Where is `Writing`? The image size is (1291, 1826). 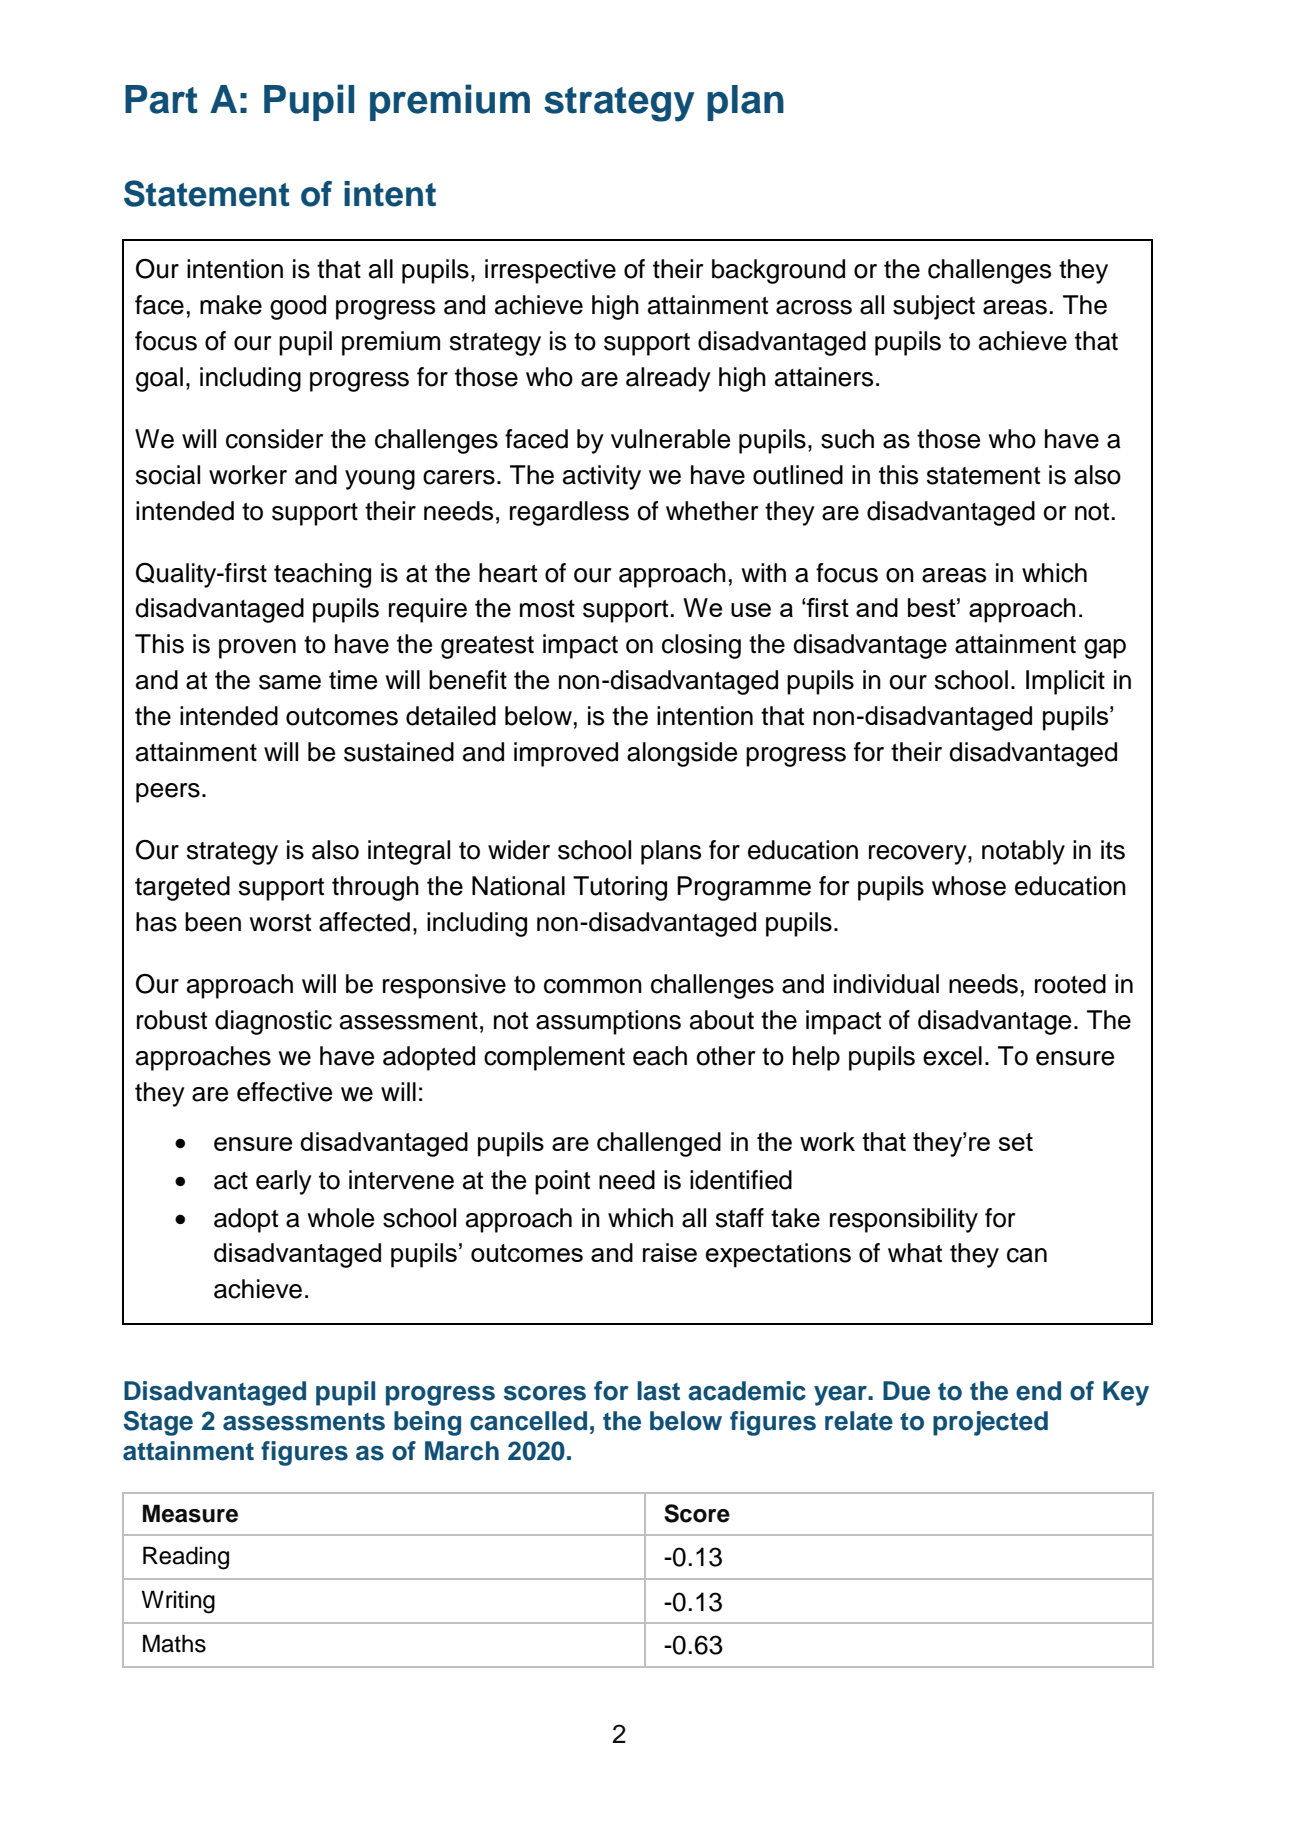
Writing is located at coordinates (178, 1602).
